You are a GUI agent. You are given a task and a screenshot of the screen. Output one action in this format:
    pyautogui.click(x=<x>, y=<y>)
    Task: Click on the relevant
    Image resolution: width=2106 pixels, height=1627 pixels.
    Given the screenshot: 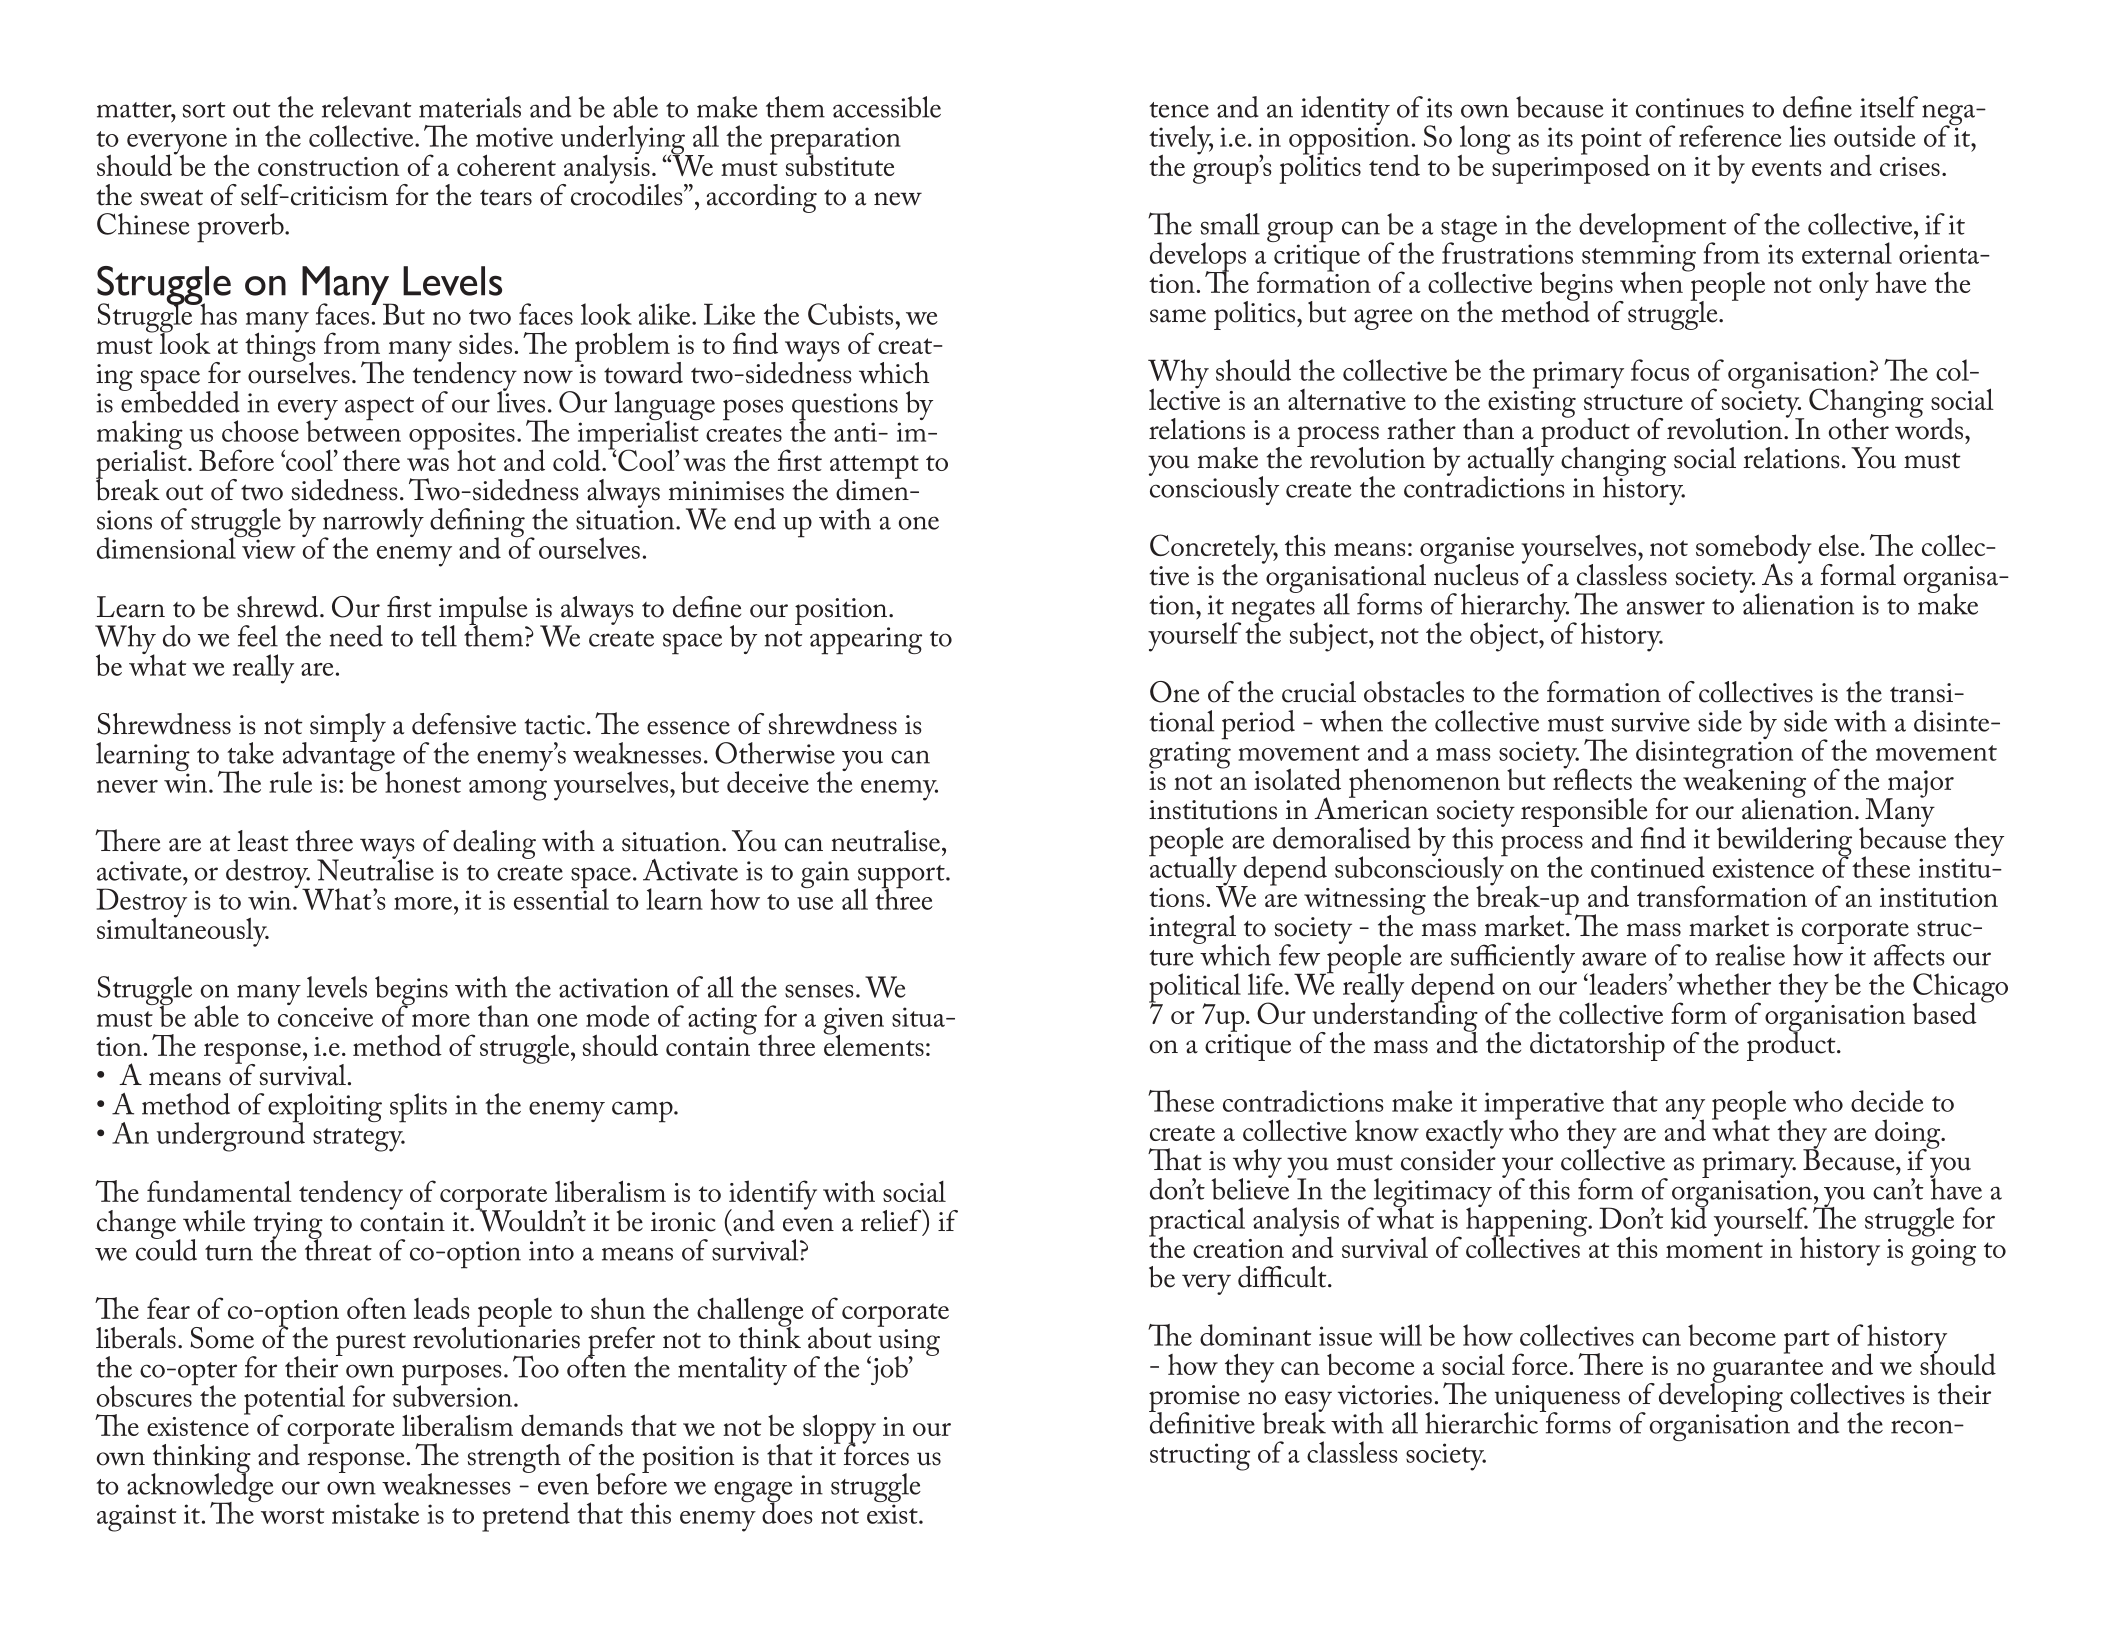 What is the action you would take?
    pyautogui.click(x=367, y=107)
